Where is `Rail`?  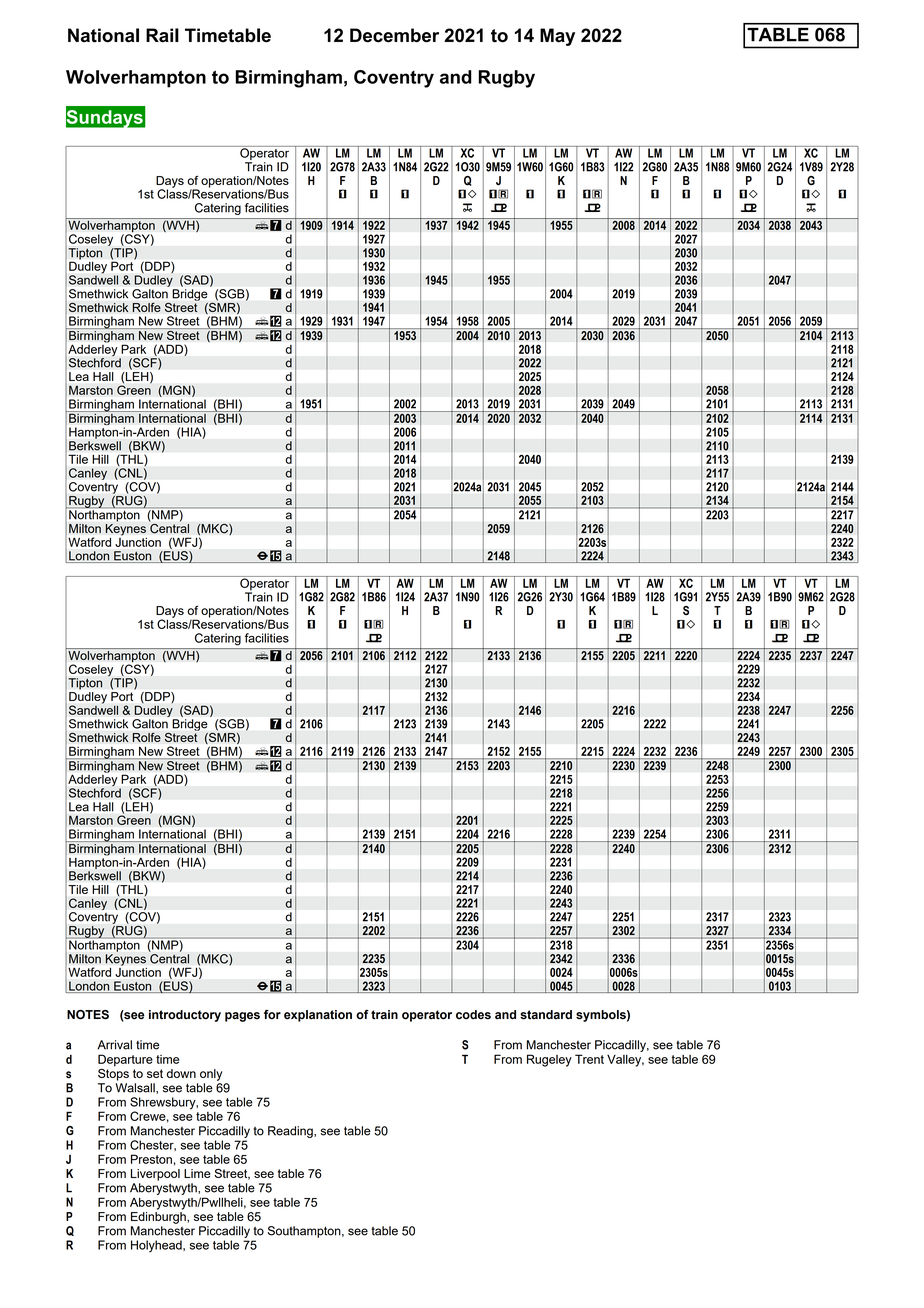 Rail is located at coordinates (162, 35).
